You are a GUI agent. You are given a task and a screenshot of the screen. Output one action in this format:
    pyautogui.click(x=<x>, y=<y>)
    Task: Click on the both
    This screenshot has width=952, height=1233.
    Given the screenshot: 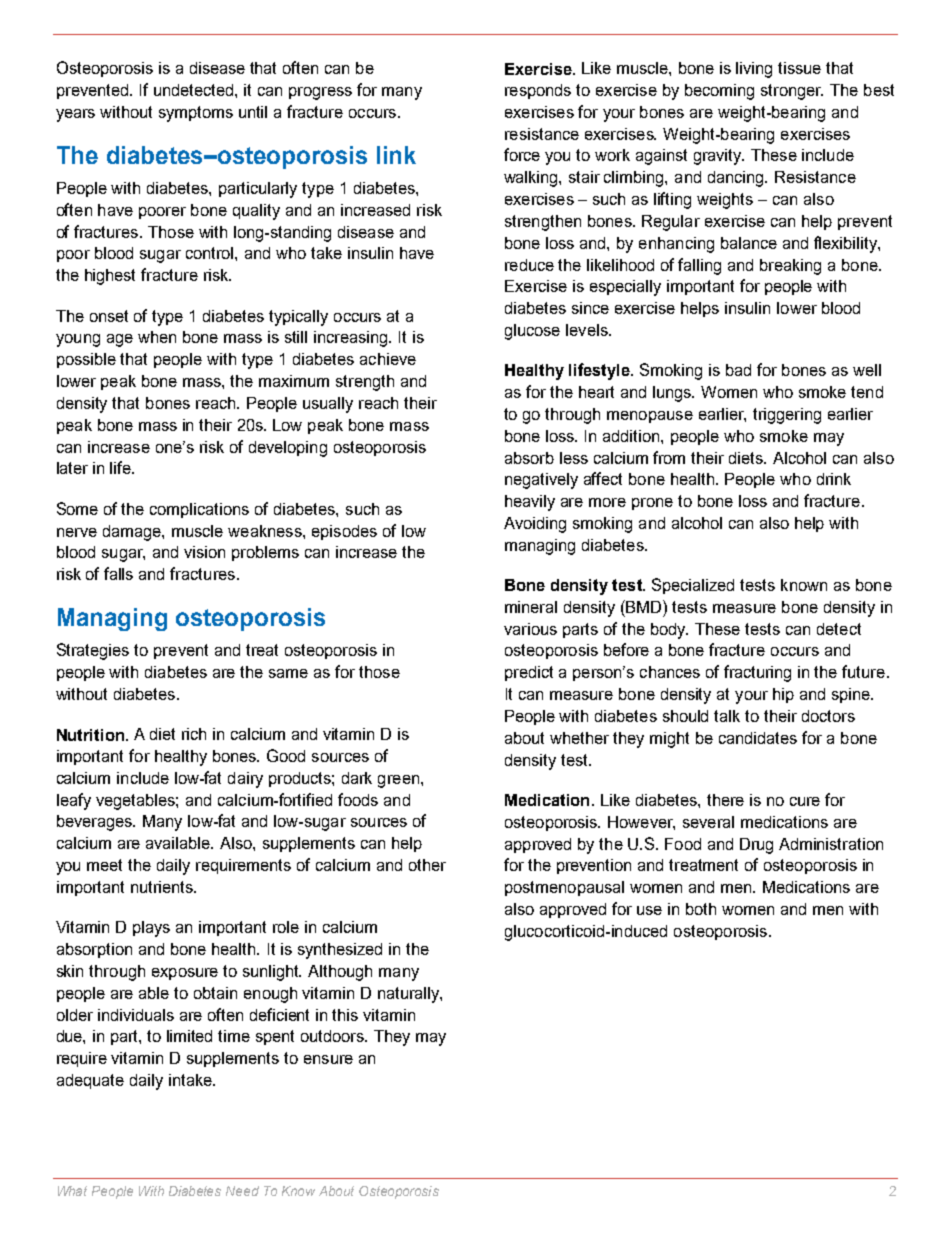 What is the action you would take?
    pyautogui.click(x=701, y=909)
